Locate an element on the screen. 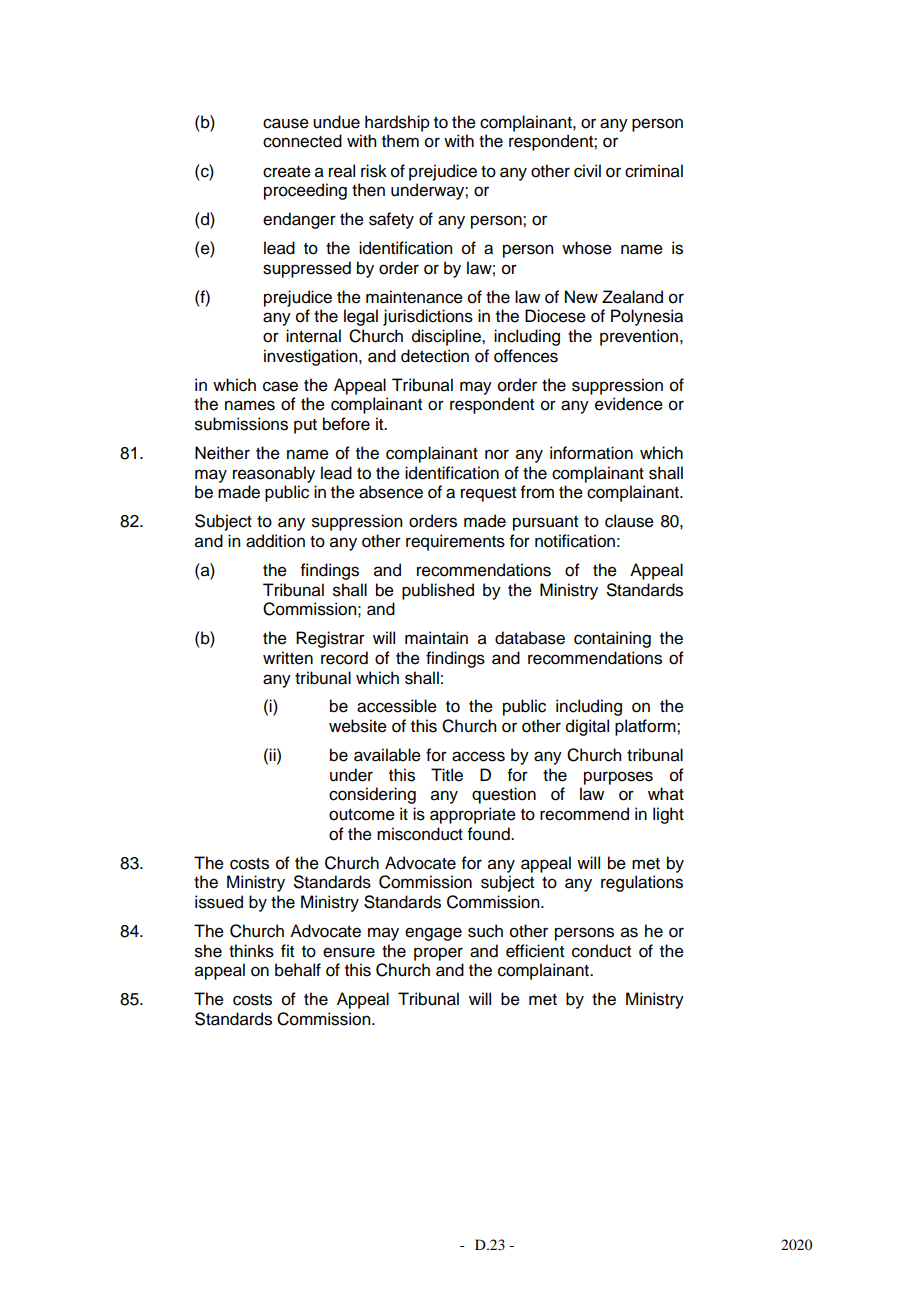 The image size is (924, 1308). regulations is located at coordinates (642, 883).
